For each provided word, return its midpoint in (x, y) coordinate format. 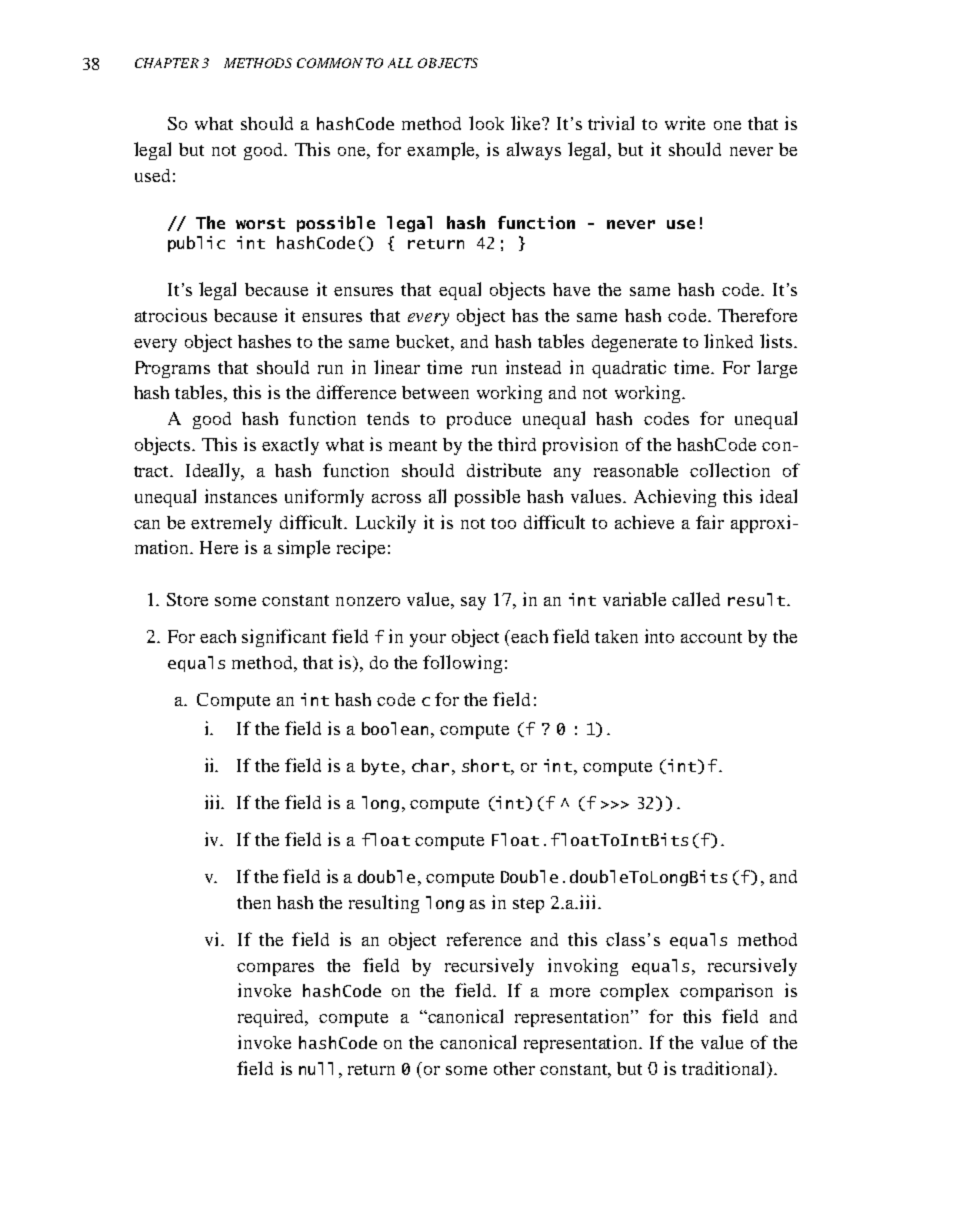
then (254, 902)
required (272, 1018)
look (486, 123)
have (571, 289)
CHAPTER (167, 63)
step (528, 905)
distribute (504, 470)
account (711, 637)
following (462, 664)
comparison (726, 992)
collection (730, 470)
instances (241, 496)
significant (284, 638)
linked (728, 341)
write (685, 123)
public (196, 244)
